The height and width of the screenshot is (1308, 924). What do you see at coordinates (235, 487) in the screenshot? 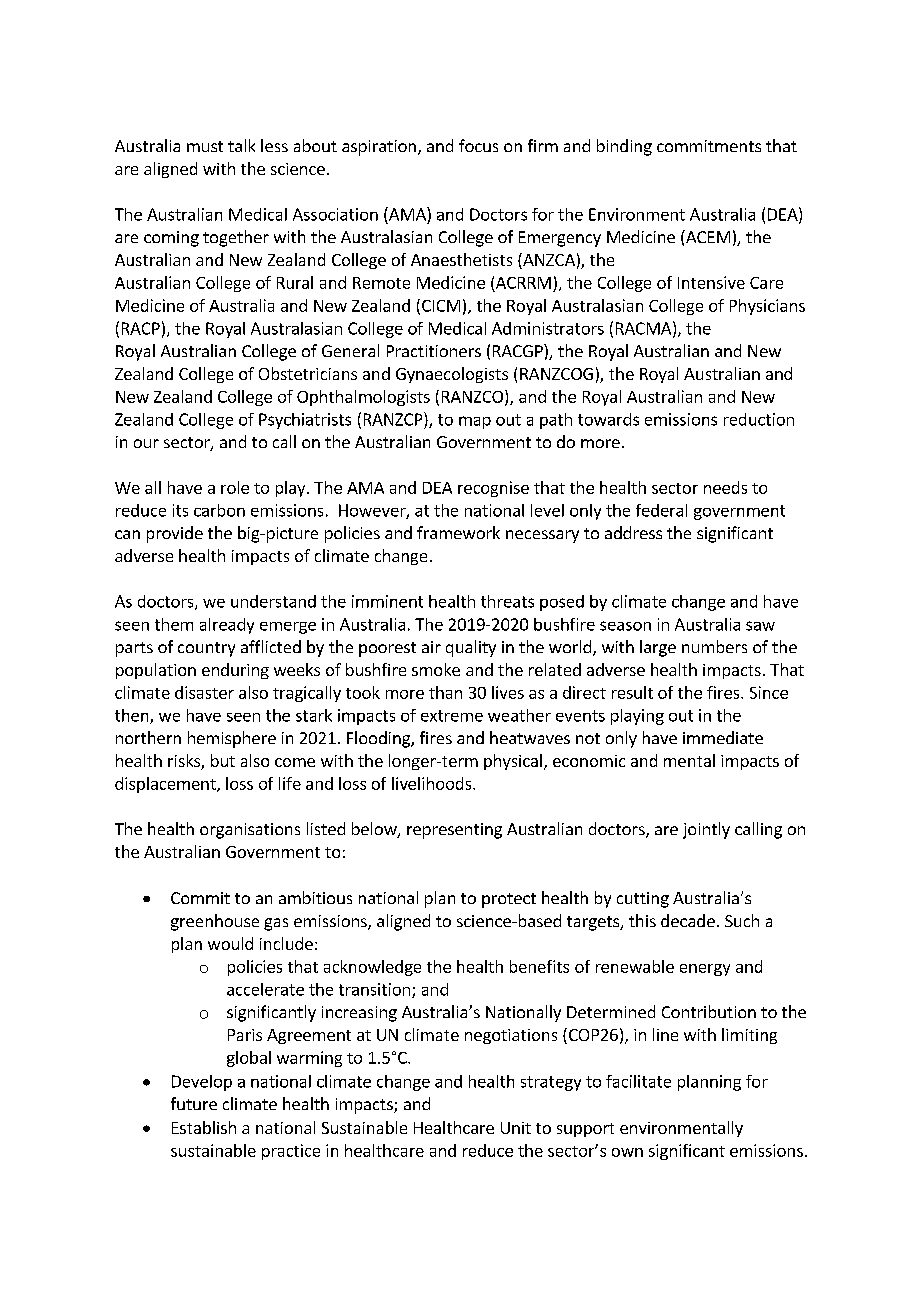
I see `role` at bounding box center [235, 487].
